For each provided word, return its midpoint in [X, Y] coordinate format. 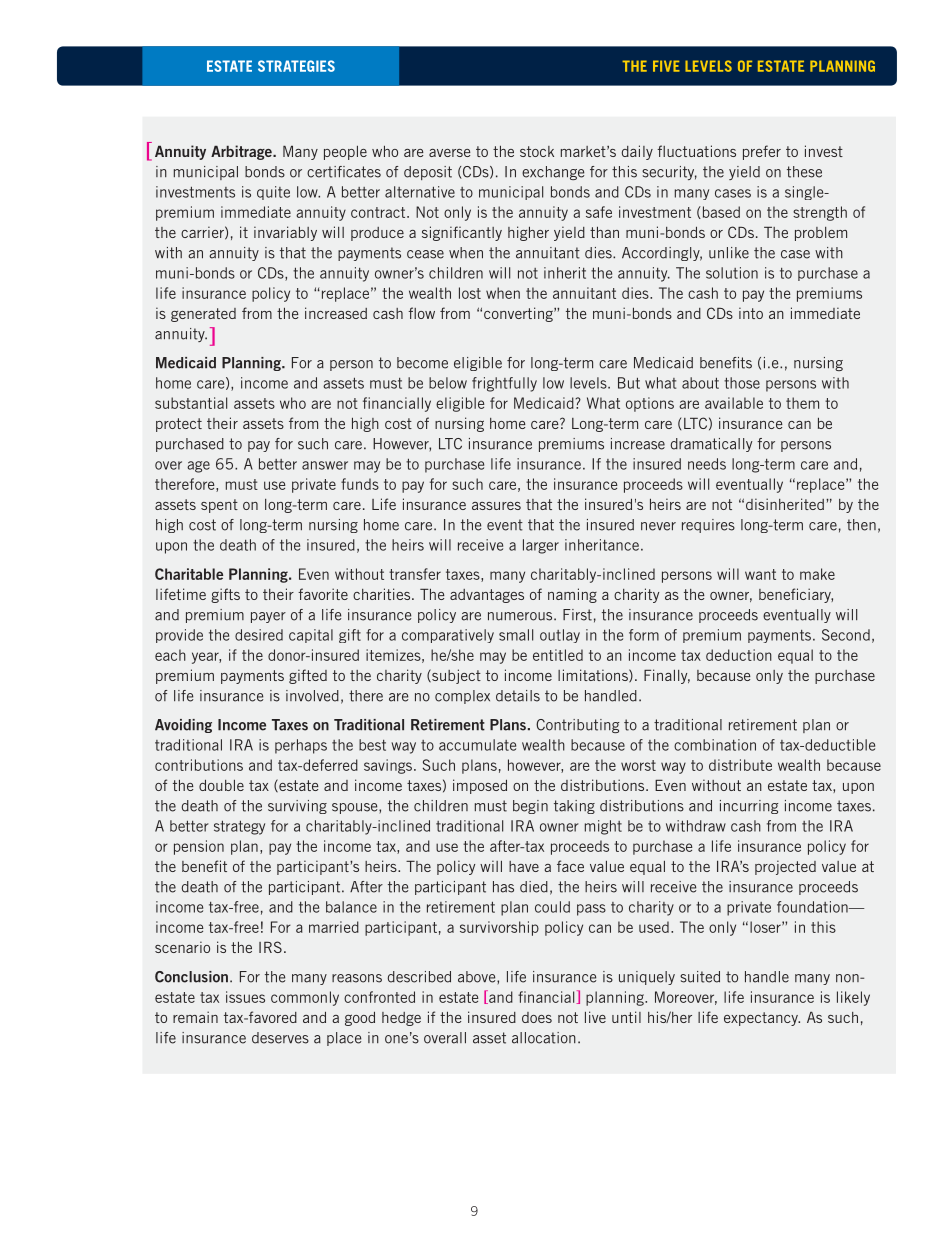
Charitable [189, 574]
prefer [762, 152]
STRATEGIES [296, 66]
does [537, 1017]
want [760, 574]
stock [537, 151]
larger [541, 546]
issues [245, 997]
